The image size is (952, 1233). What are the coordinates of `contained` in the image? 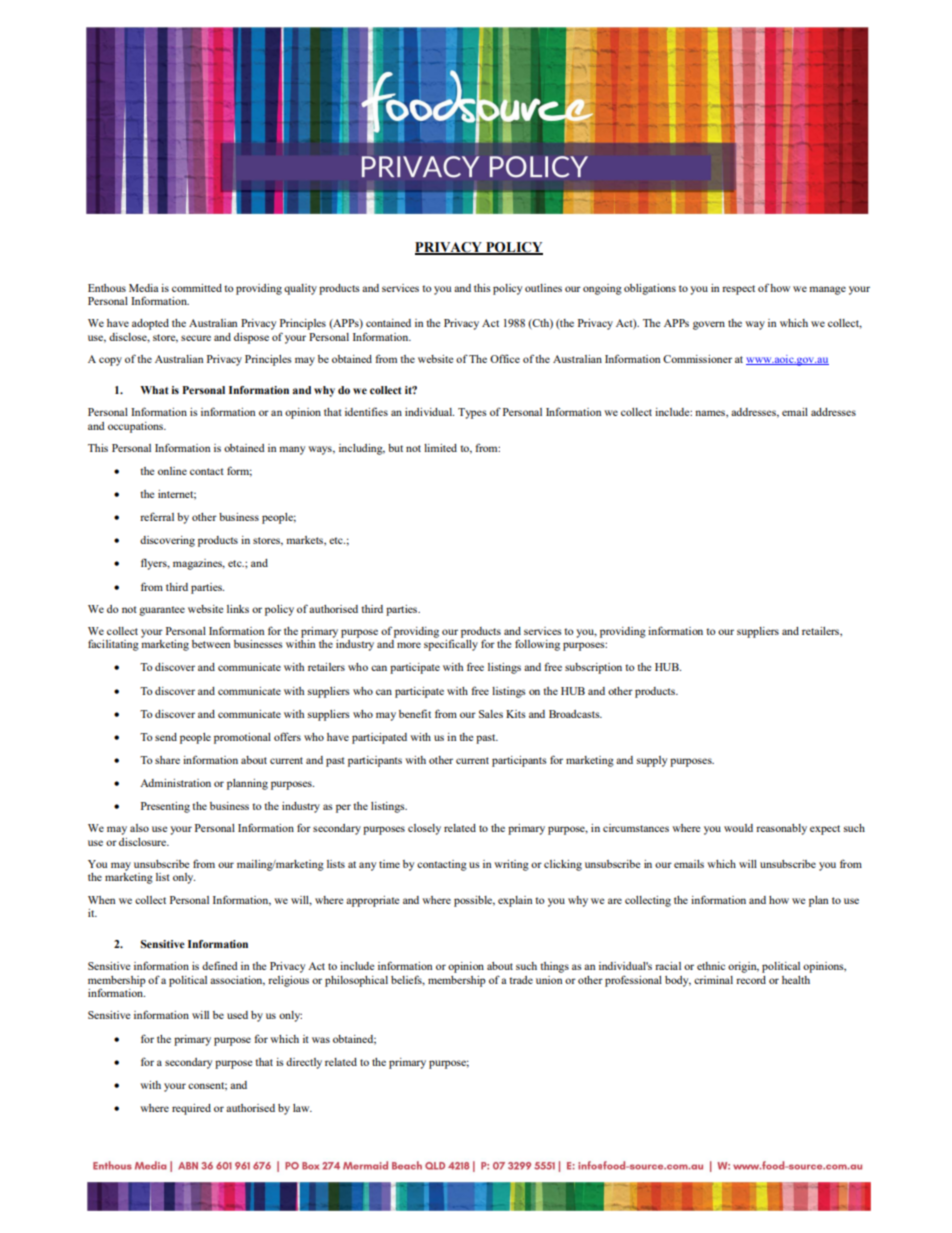 It's located at (388, 323).
